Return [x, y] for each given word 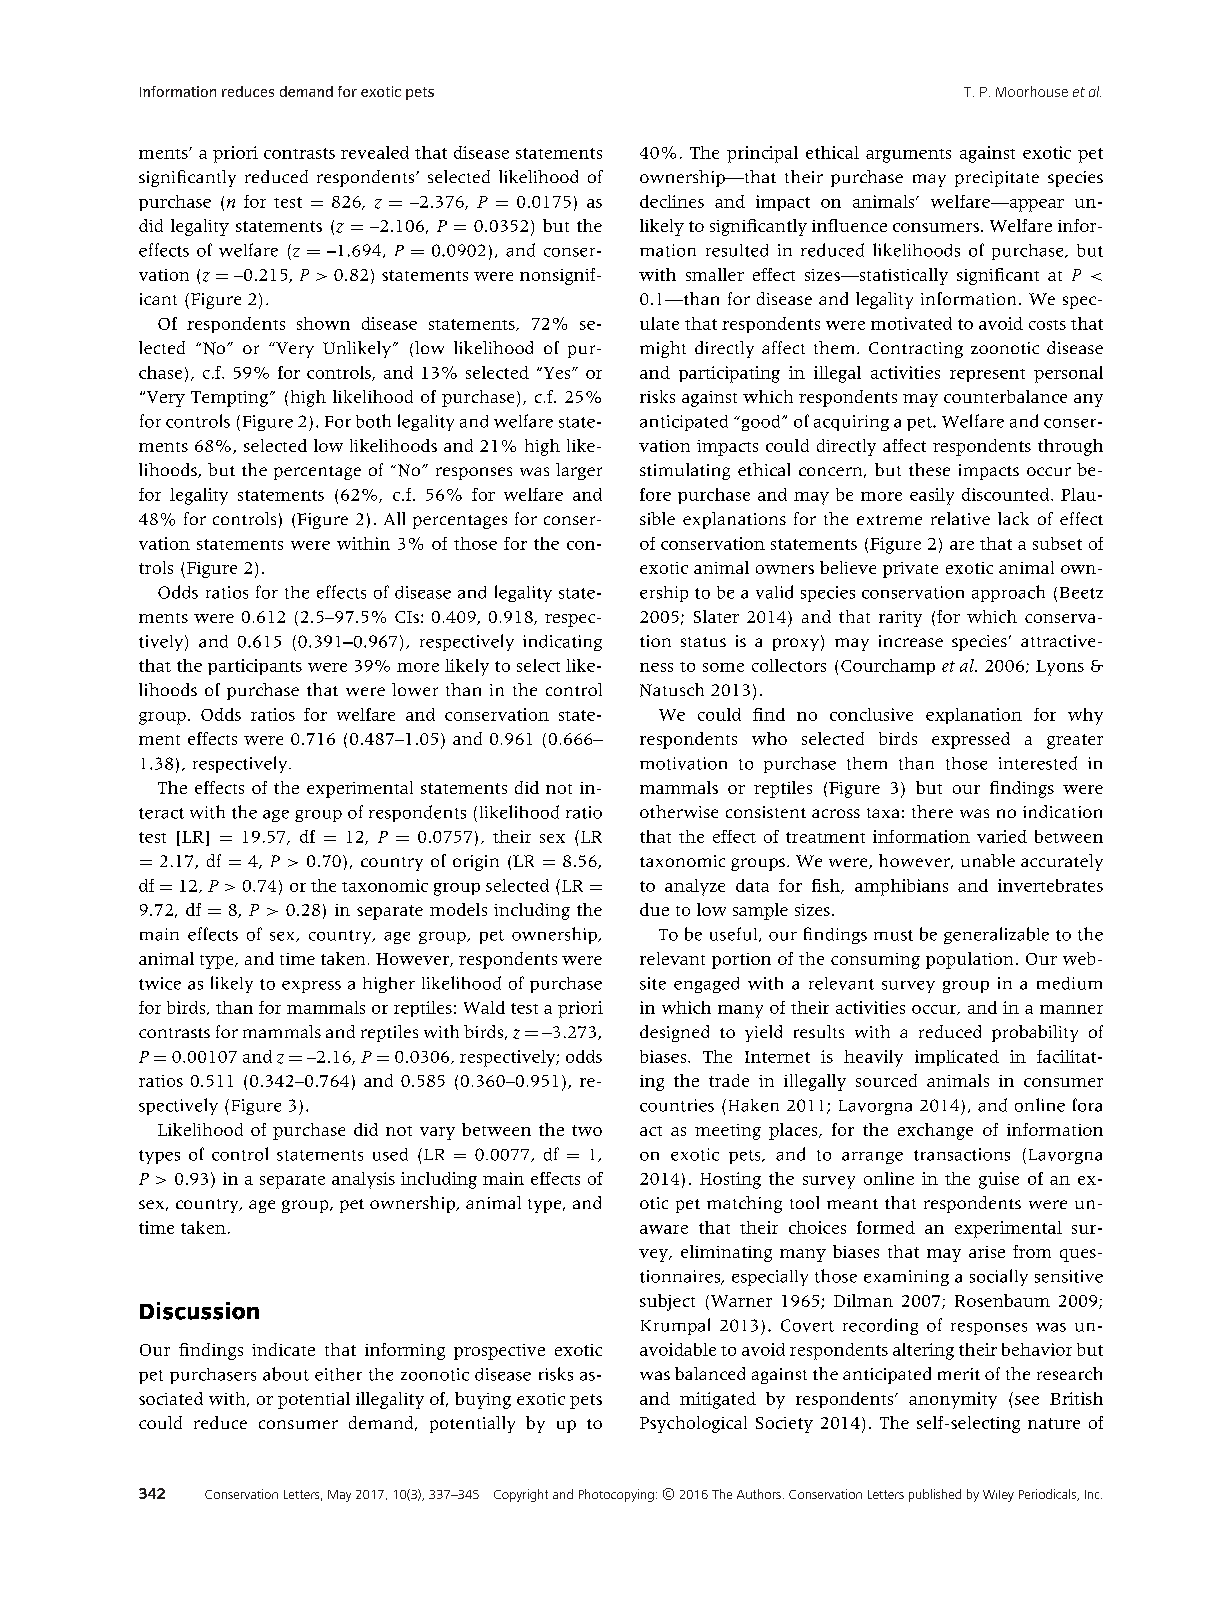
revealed [375, 152]
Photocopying [616, 1495]
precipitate [997, 179]
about [286, 1374]
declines [672, 201]
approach [1008, 593]
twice [160, 983]
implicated [957, 1058]
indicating [562, 643]
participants [255, 667]
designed [674, 1033]
